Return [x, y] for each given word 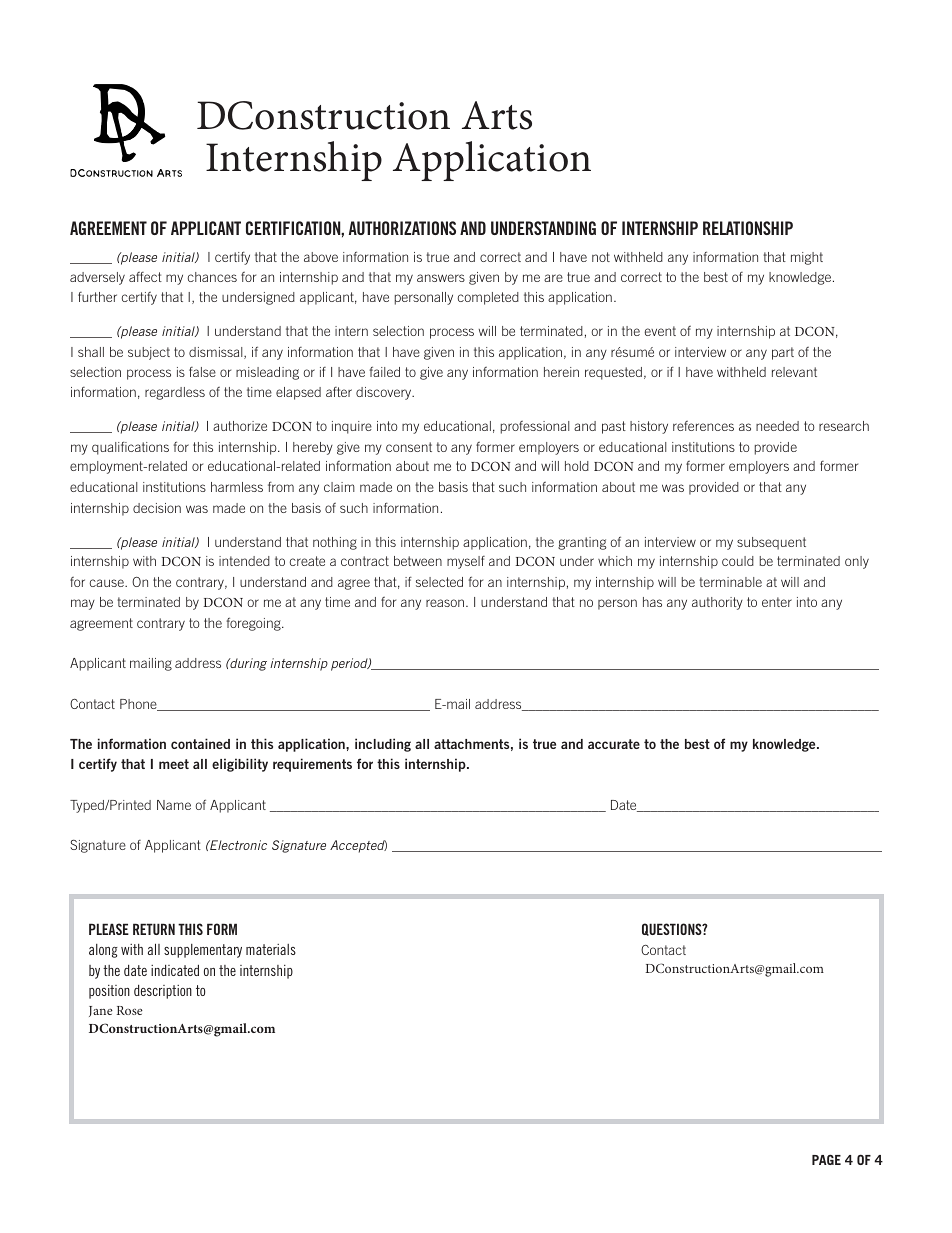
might [807, 258]
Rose [130, 1010]
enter [777, 602]
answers [441, 278]
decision [157, 508]
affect [145, 277]
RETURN [154, 929]
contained [200, 743]
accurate [614, 744]
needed [777, 426]
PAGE [826, 1159]
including [383, 745]
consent [409, 447]
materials [271, 949]
